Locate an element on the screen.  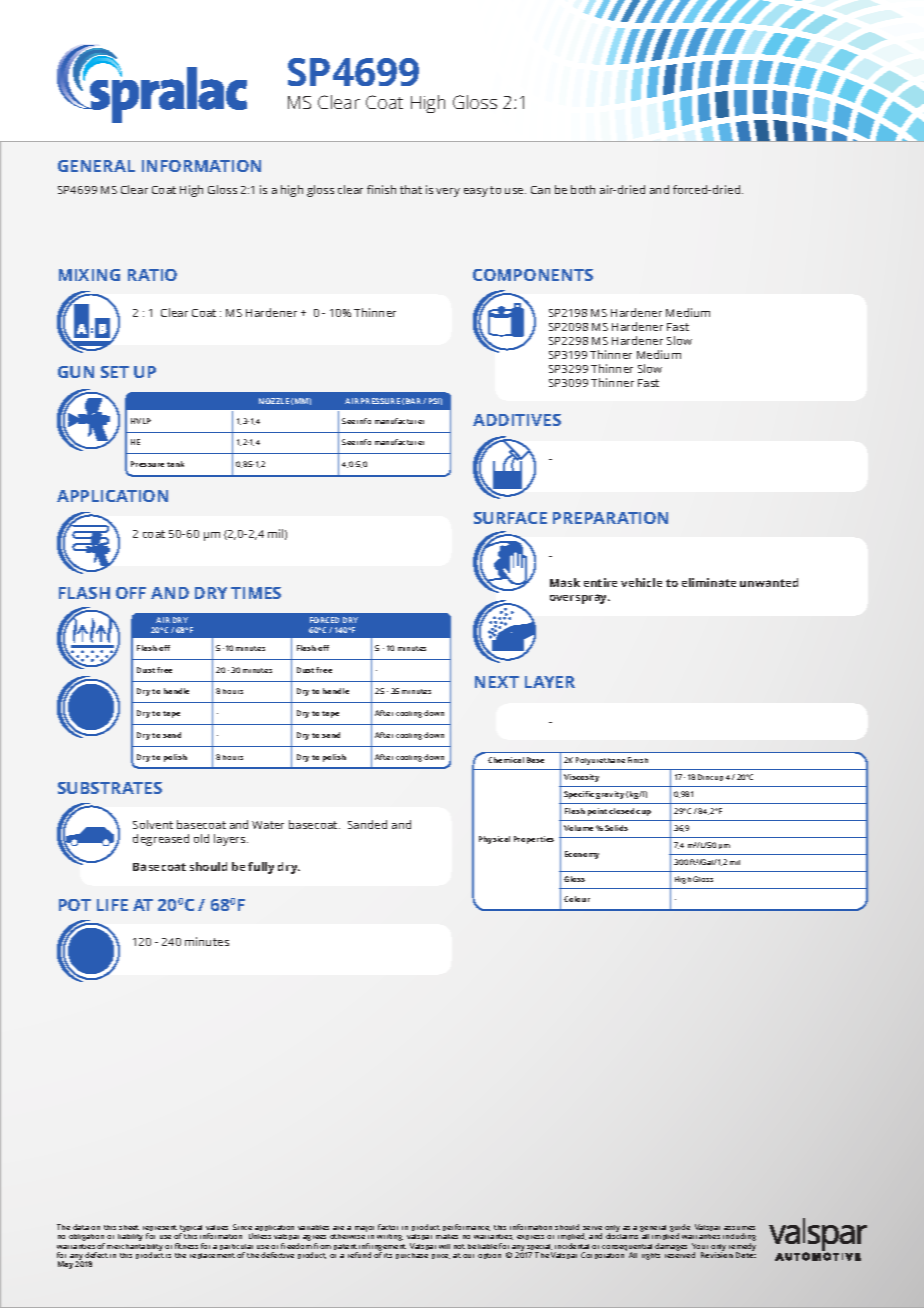
eliminate is located at coordinates (709, 582).
